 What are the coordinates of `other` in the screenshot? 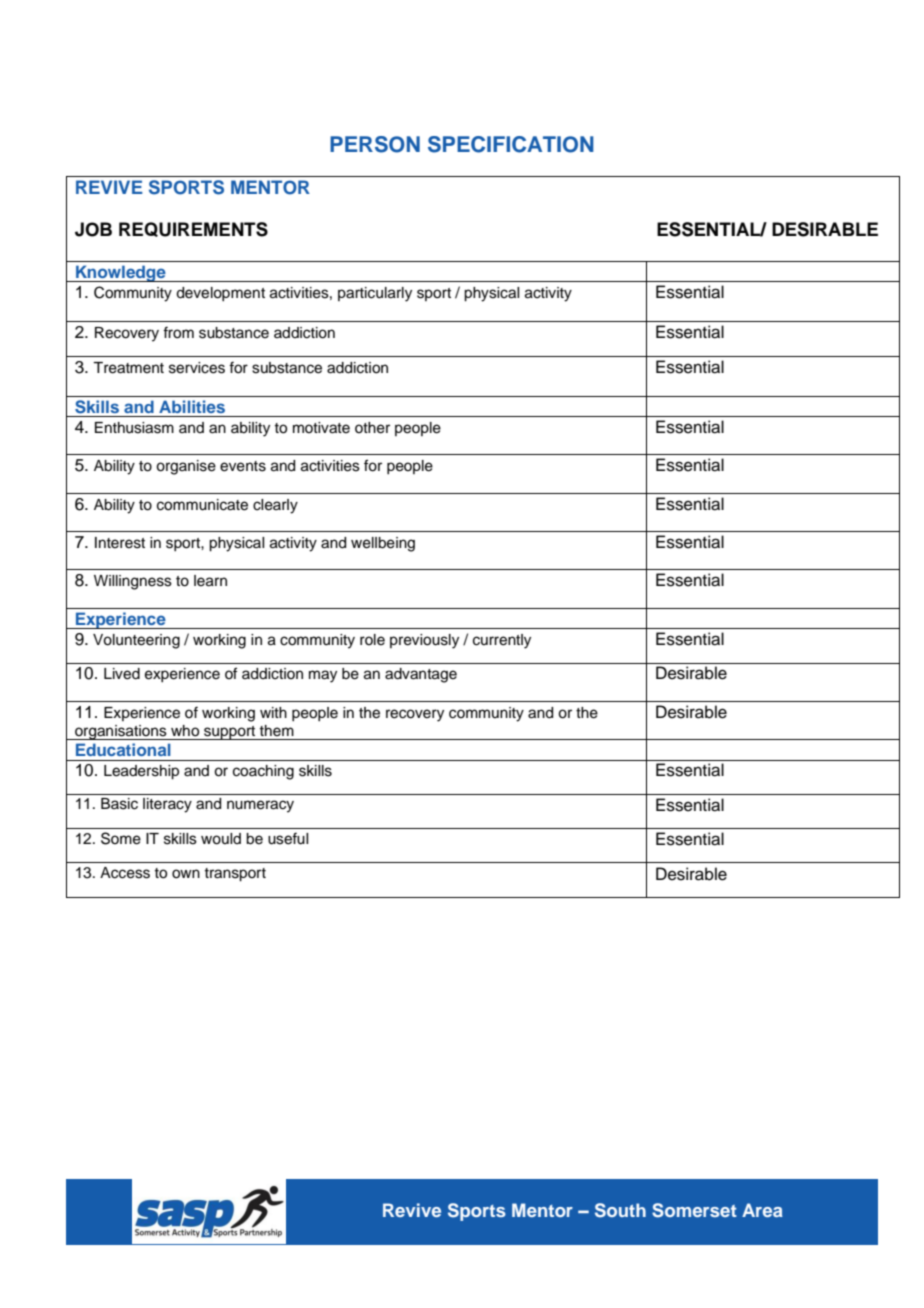 It's located at (372, 428).
